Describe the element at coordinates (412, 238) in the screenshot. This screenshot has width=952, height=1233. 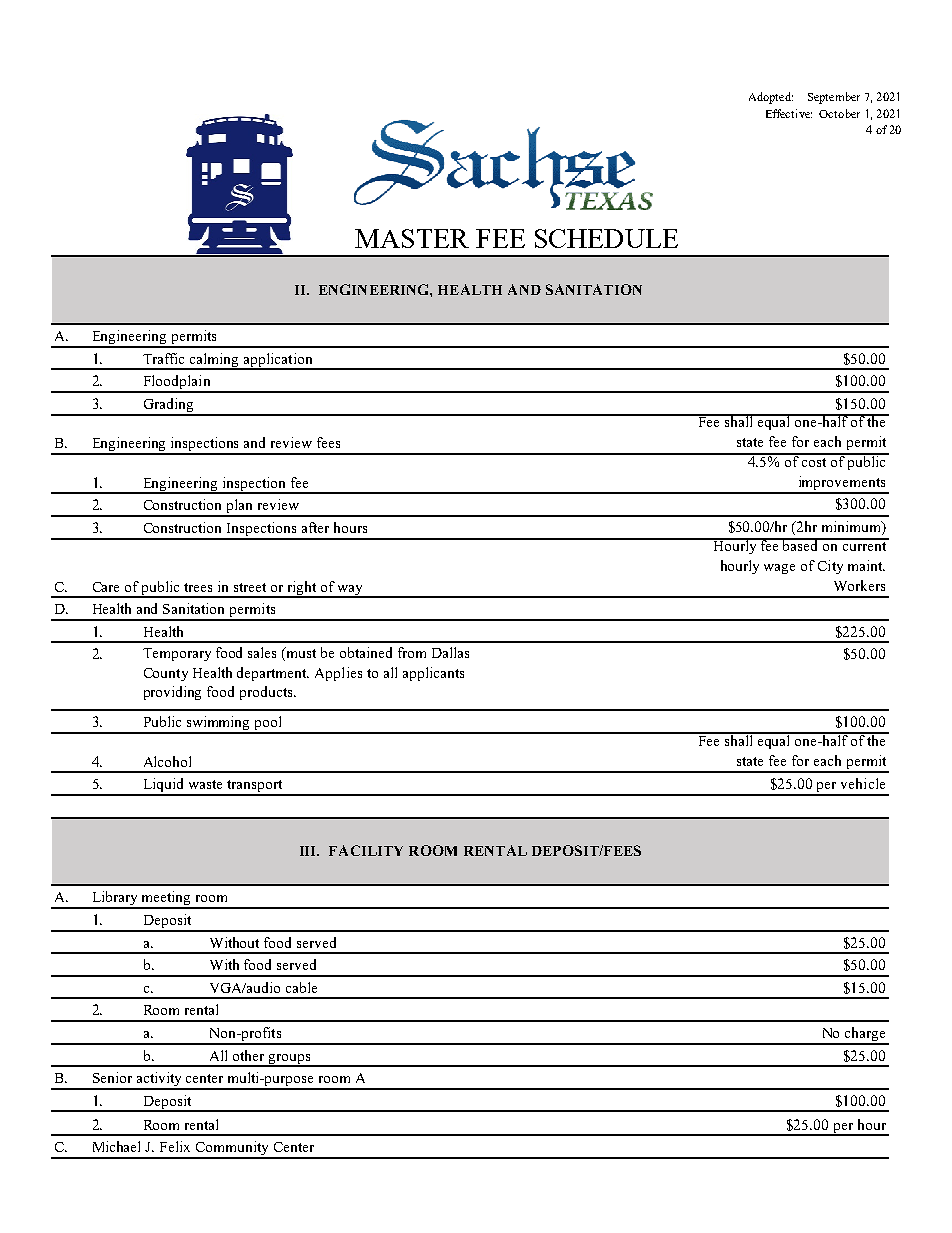
I see `MASTER` at that location.
